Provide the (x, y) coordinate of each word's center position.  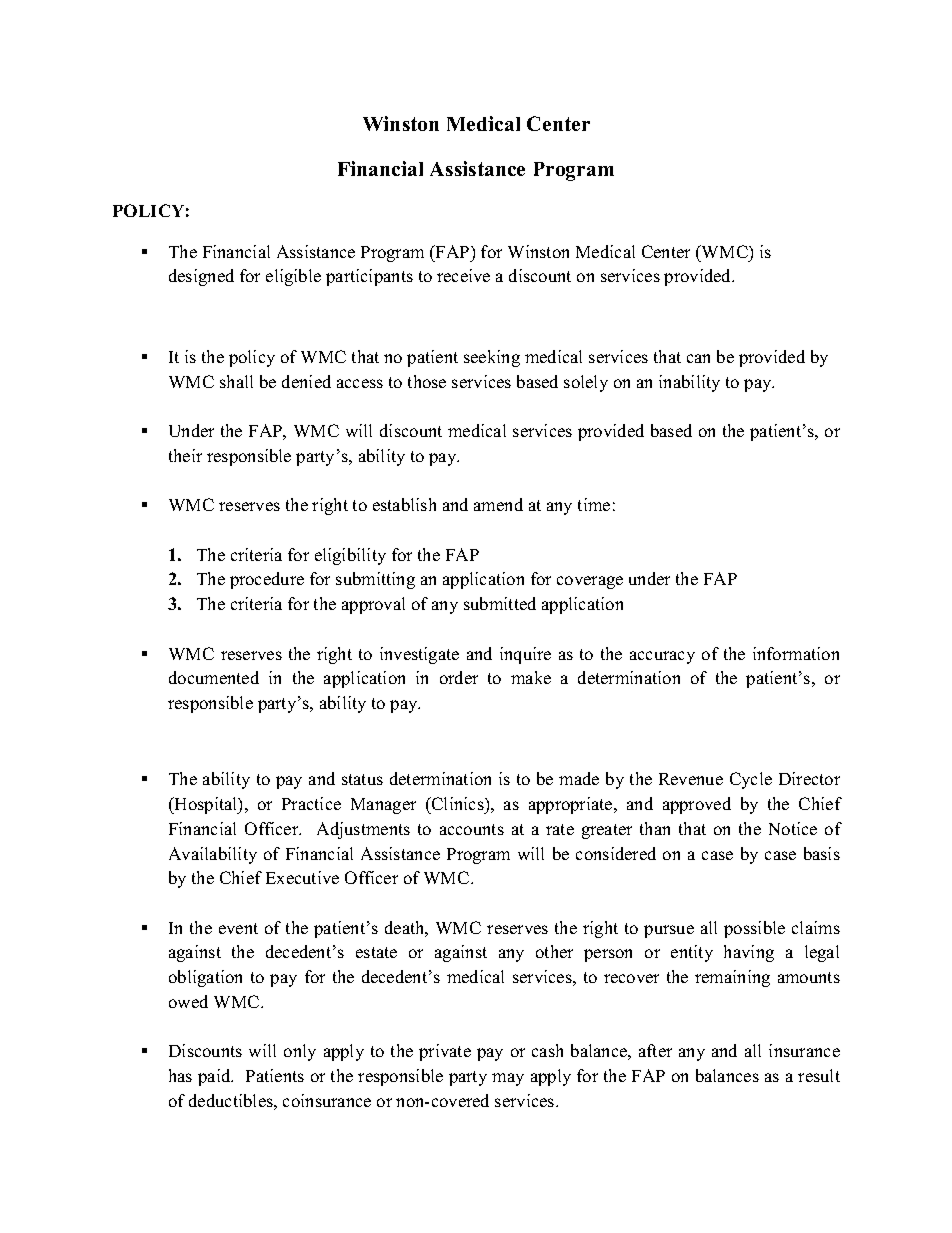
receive (463, 275)
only (300, 1052)
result (819, 1075)
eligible (293, 277)
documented (214, 677)
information (796, 653)
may (508, 1079)
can (698, 358)
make (531, 677)
